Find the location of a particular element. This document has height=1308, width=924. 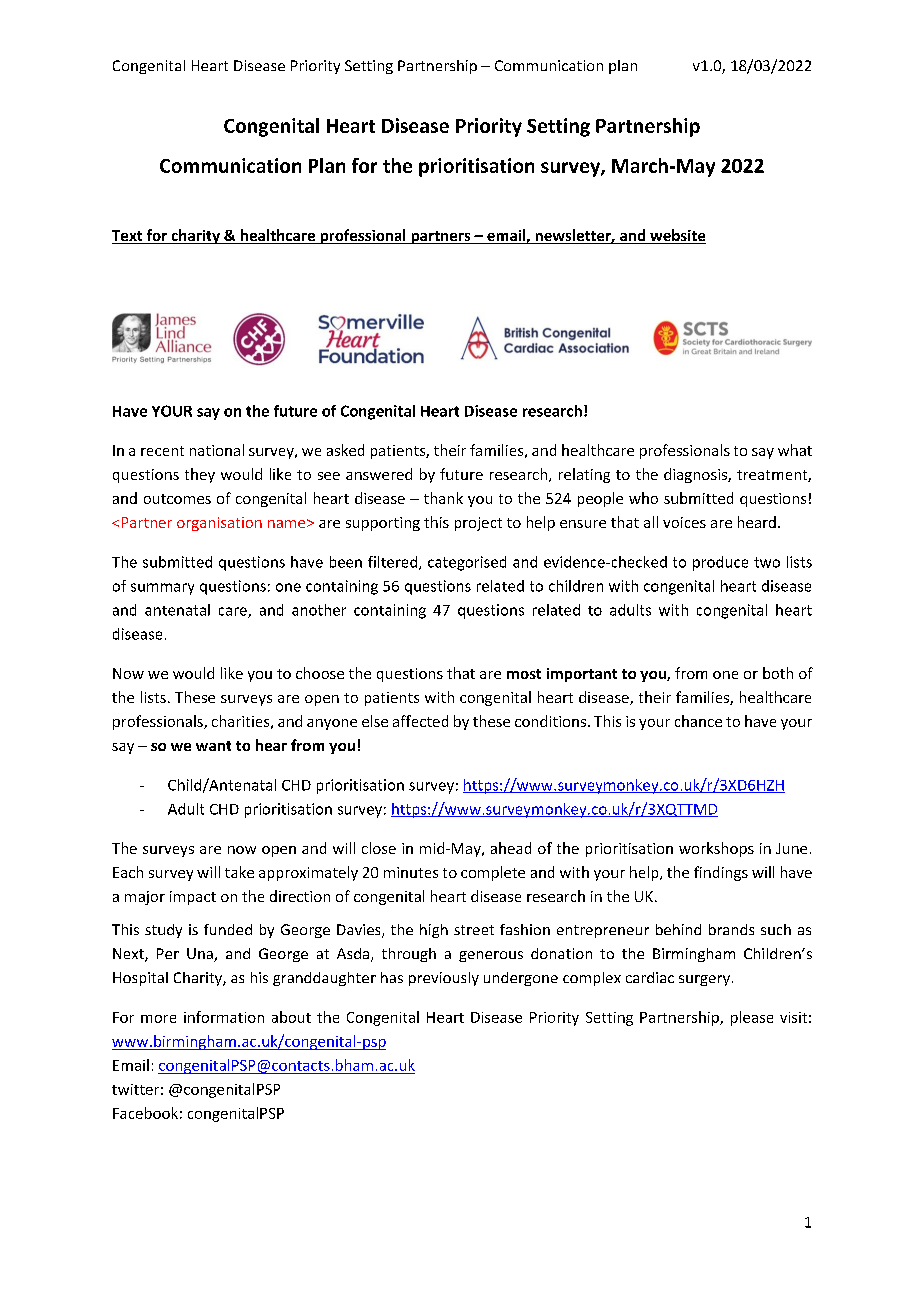

voices is located at coordinates (684, 522).
